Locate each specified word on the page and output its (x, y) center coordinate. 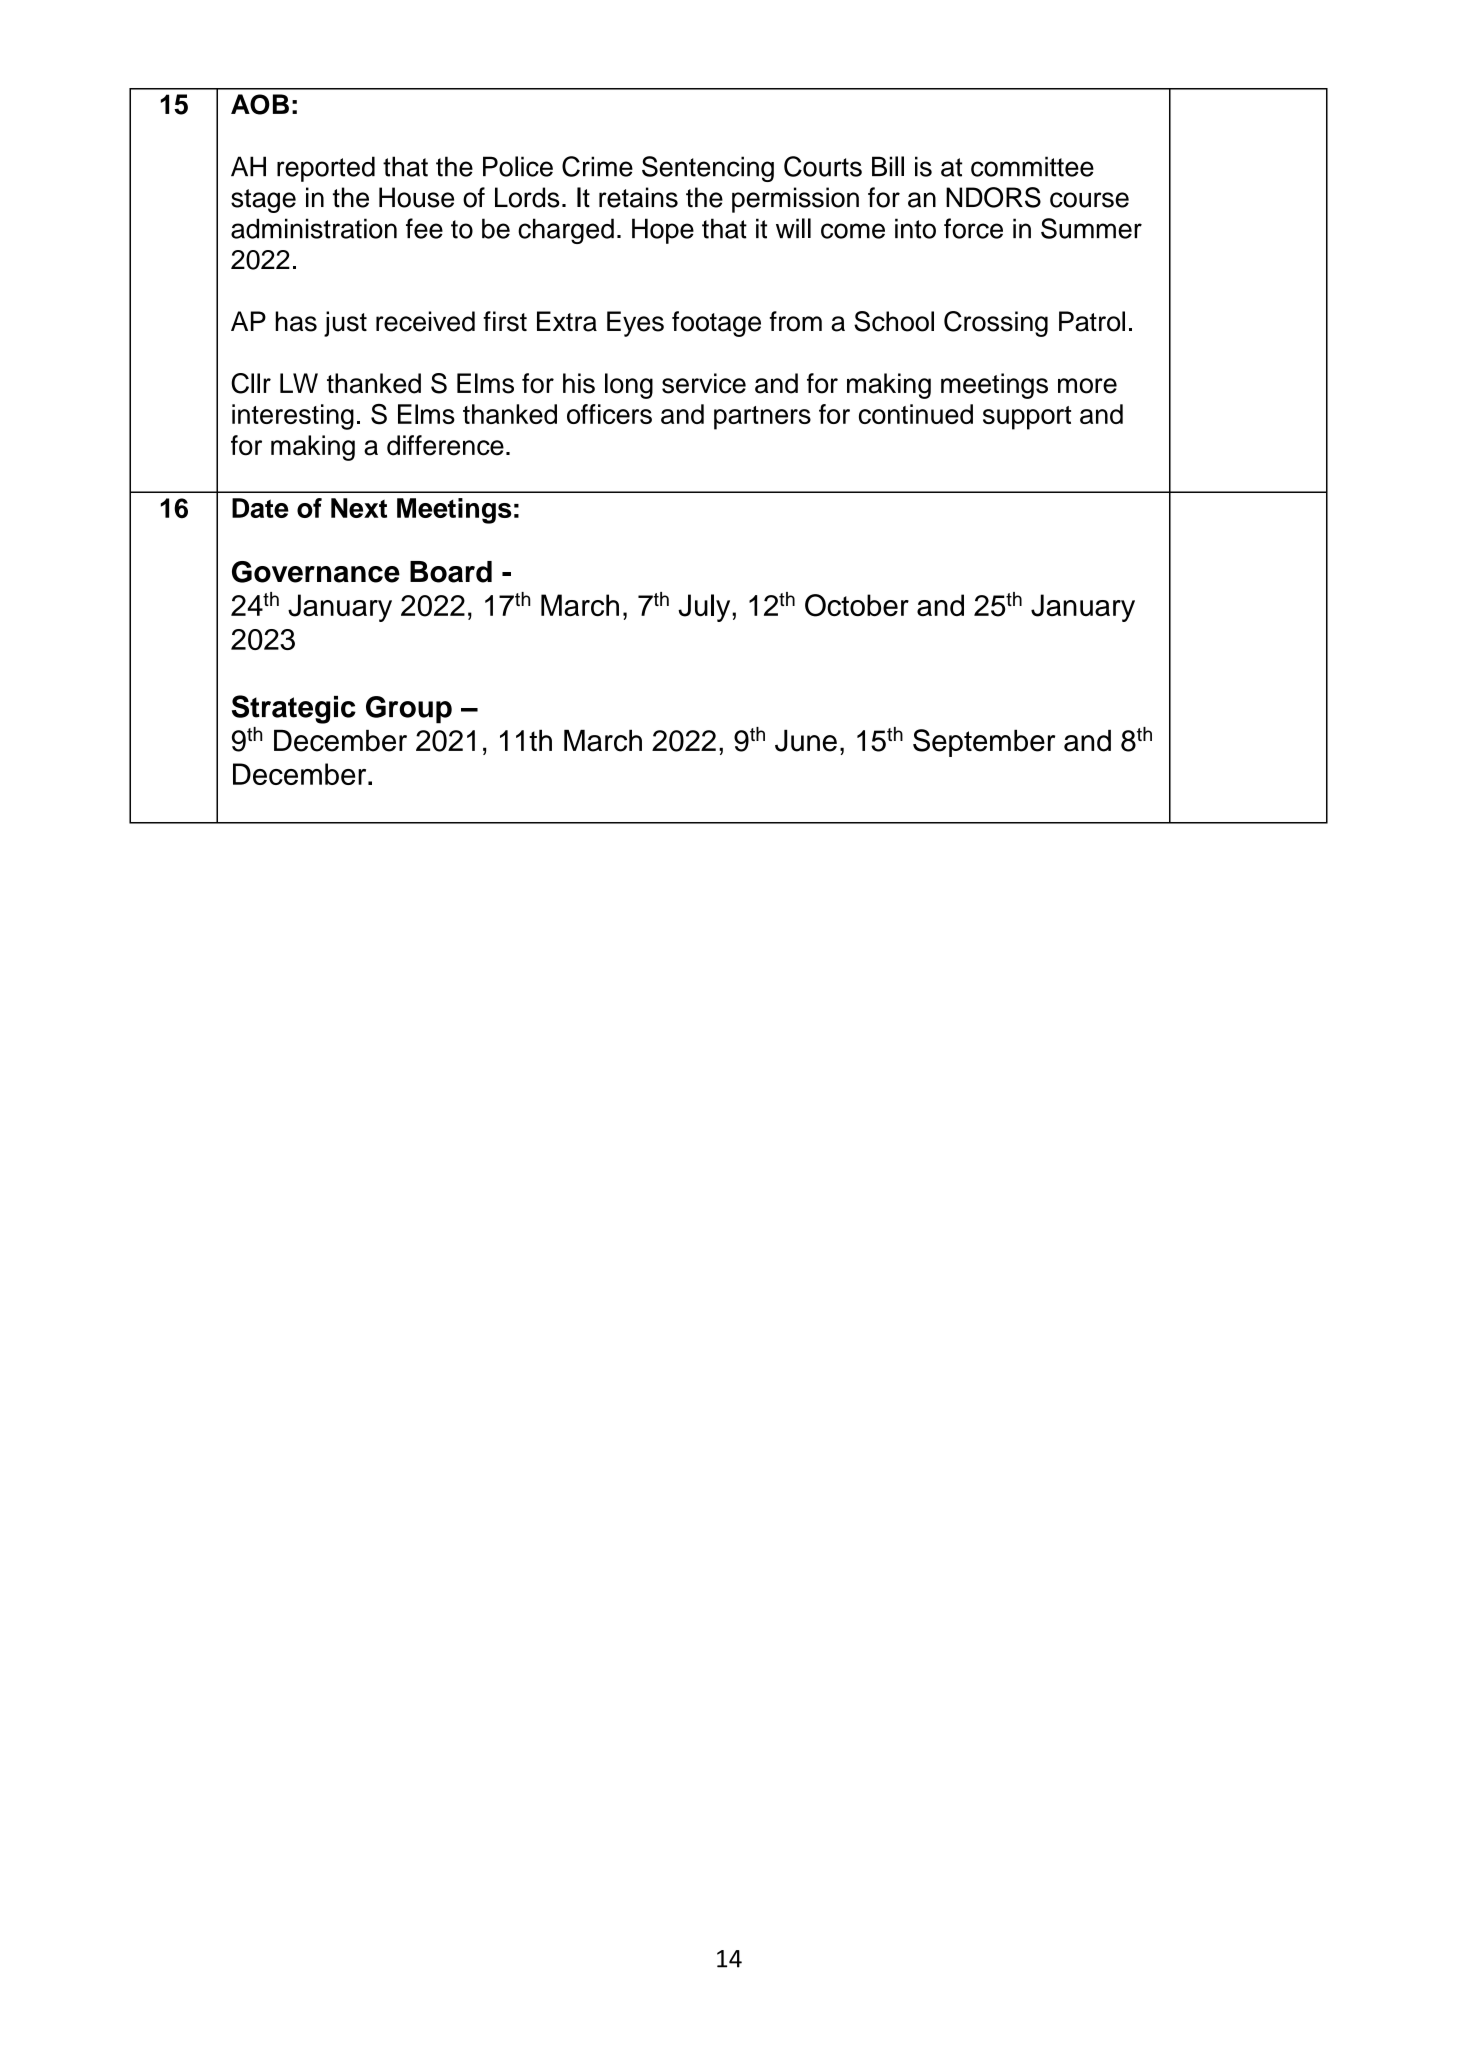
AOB (260, 104)
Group (409, 710)
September (984, 743)
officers (609, 414)
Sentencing (708, 169)
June (806, 741)
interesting (293, 417)
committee (1032, 166)
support (1027, 418)
